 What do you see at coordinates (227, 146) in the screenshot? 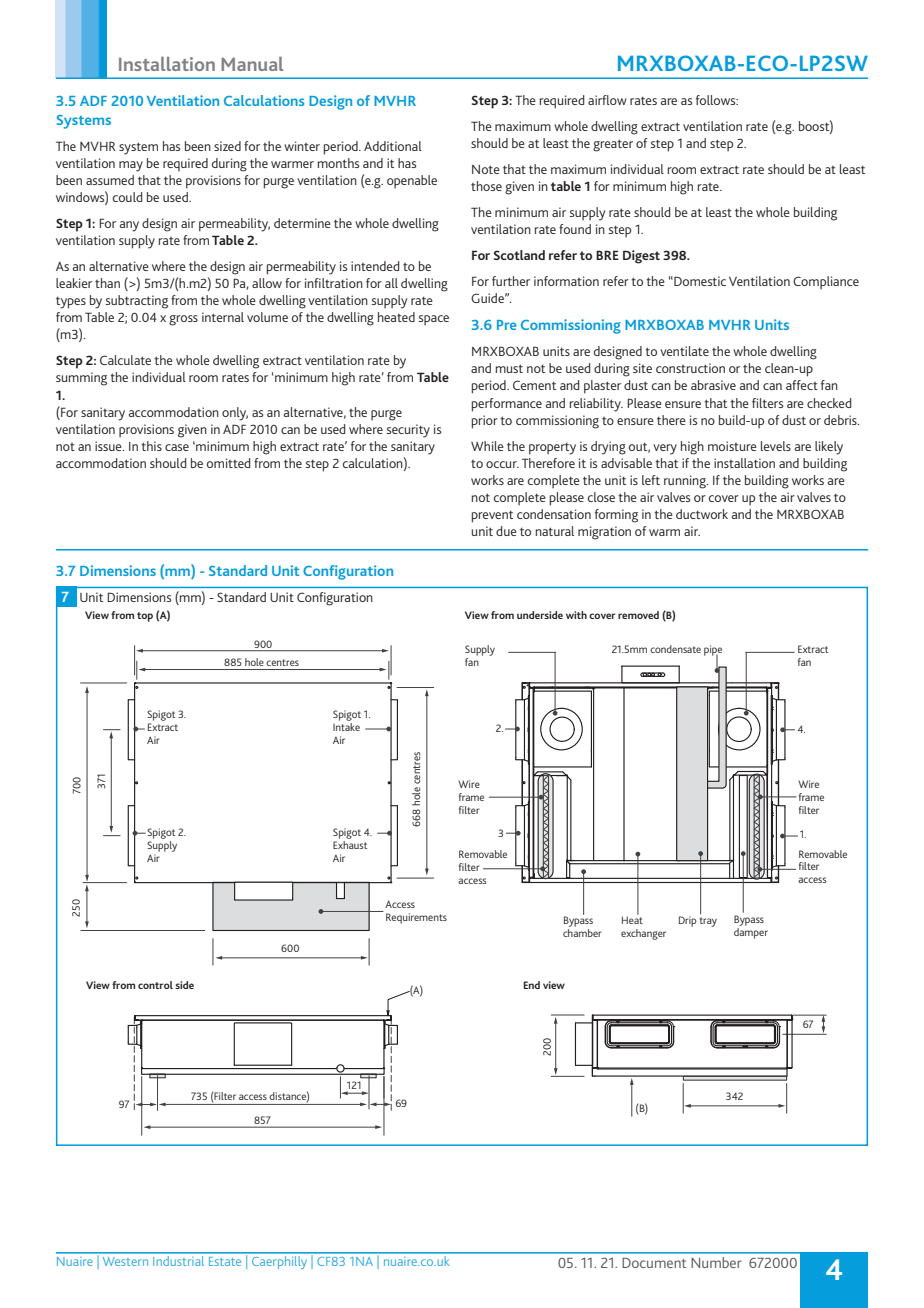
I see `sized` at bounding box center [227, 146].
